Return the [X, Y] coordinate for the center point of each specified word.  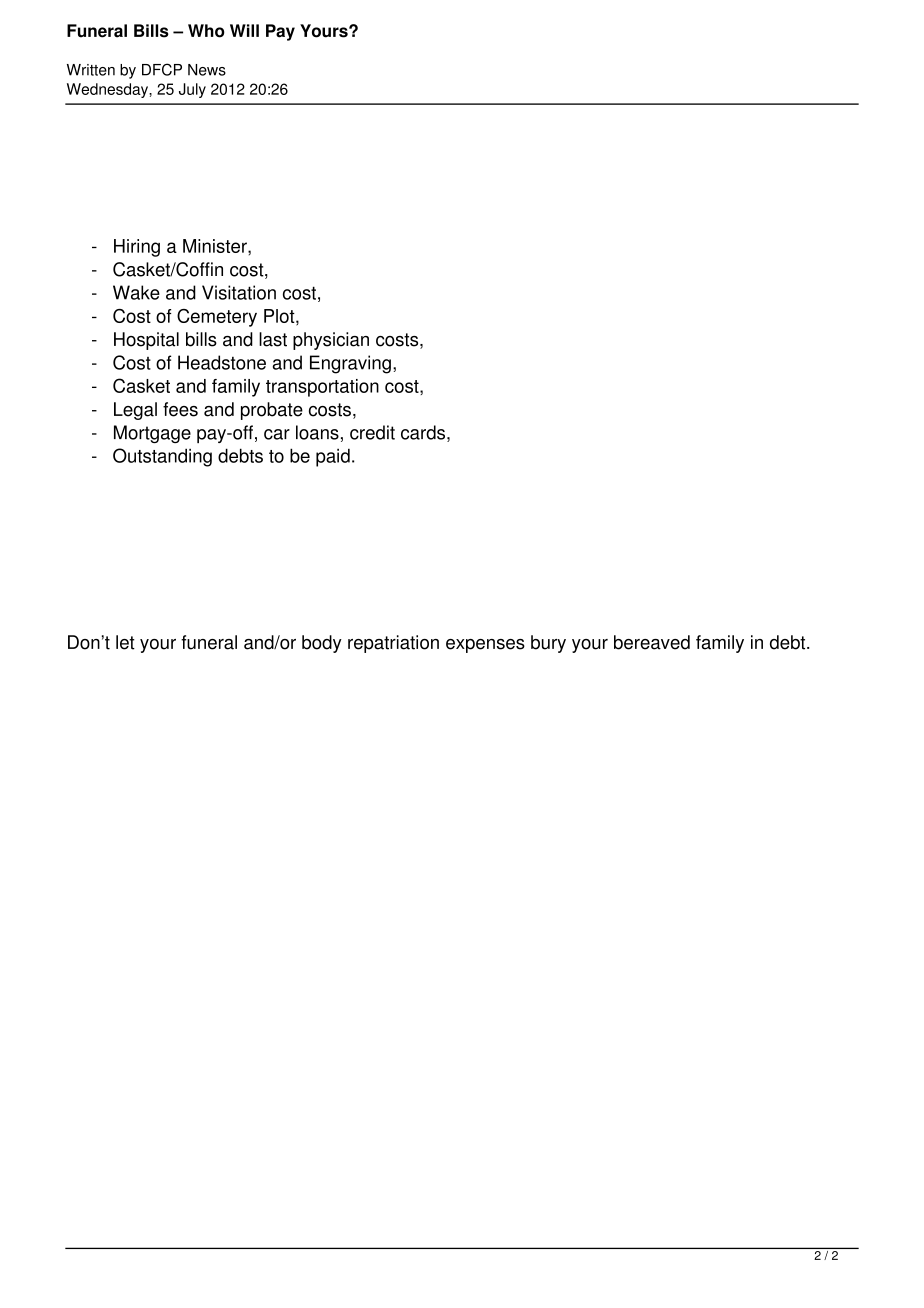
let [125, 642]
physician [331, 341]
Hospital [146, 341]
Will [244, 30]
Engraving [350, 364]
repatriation [393, 644]
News [207, 70]
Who [206, 31]
